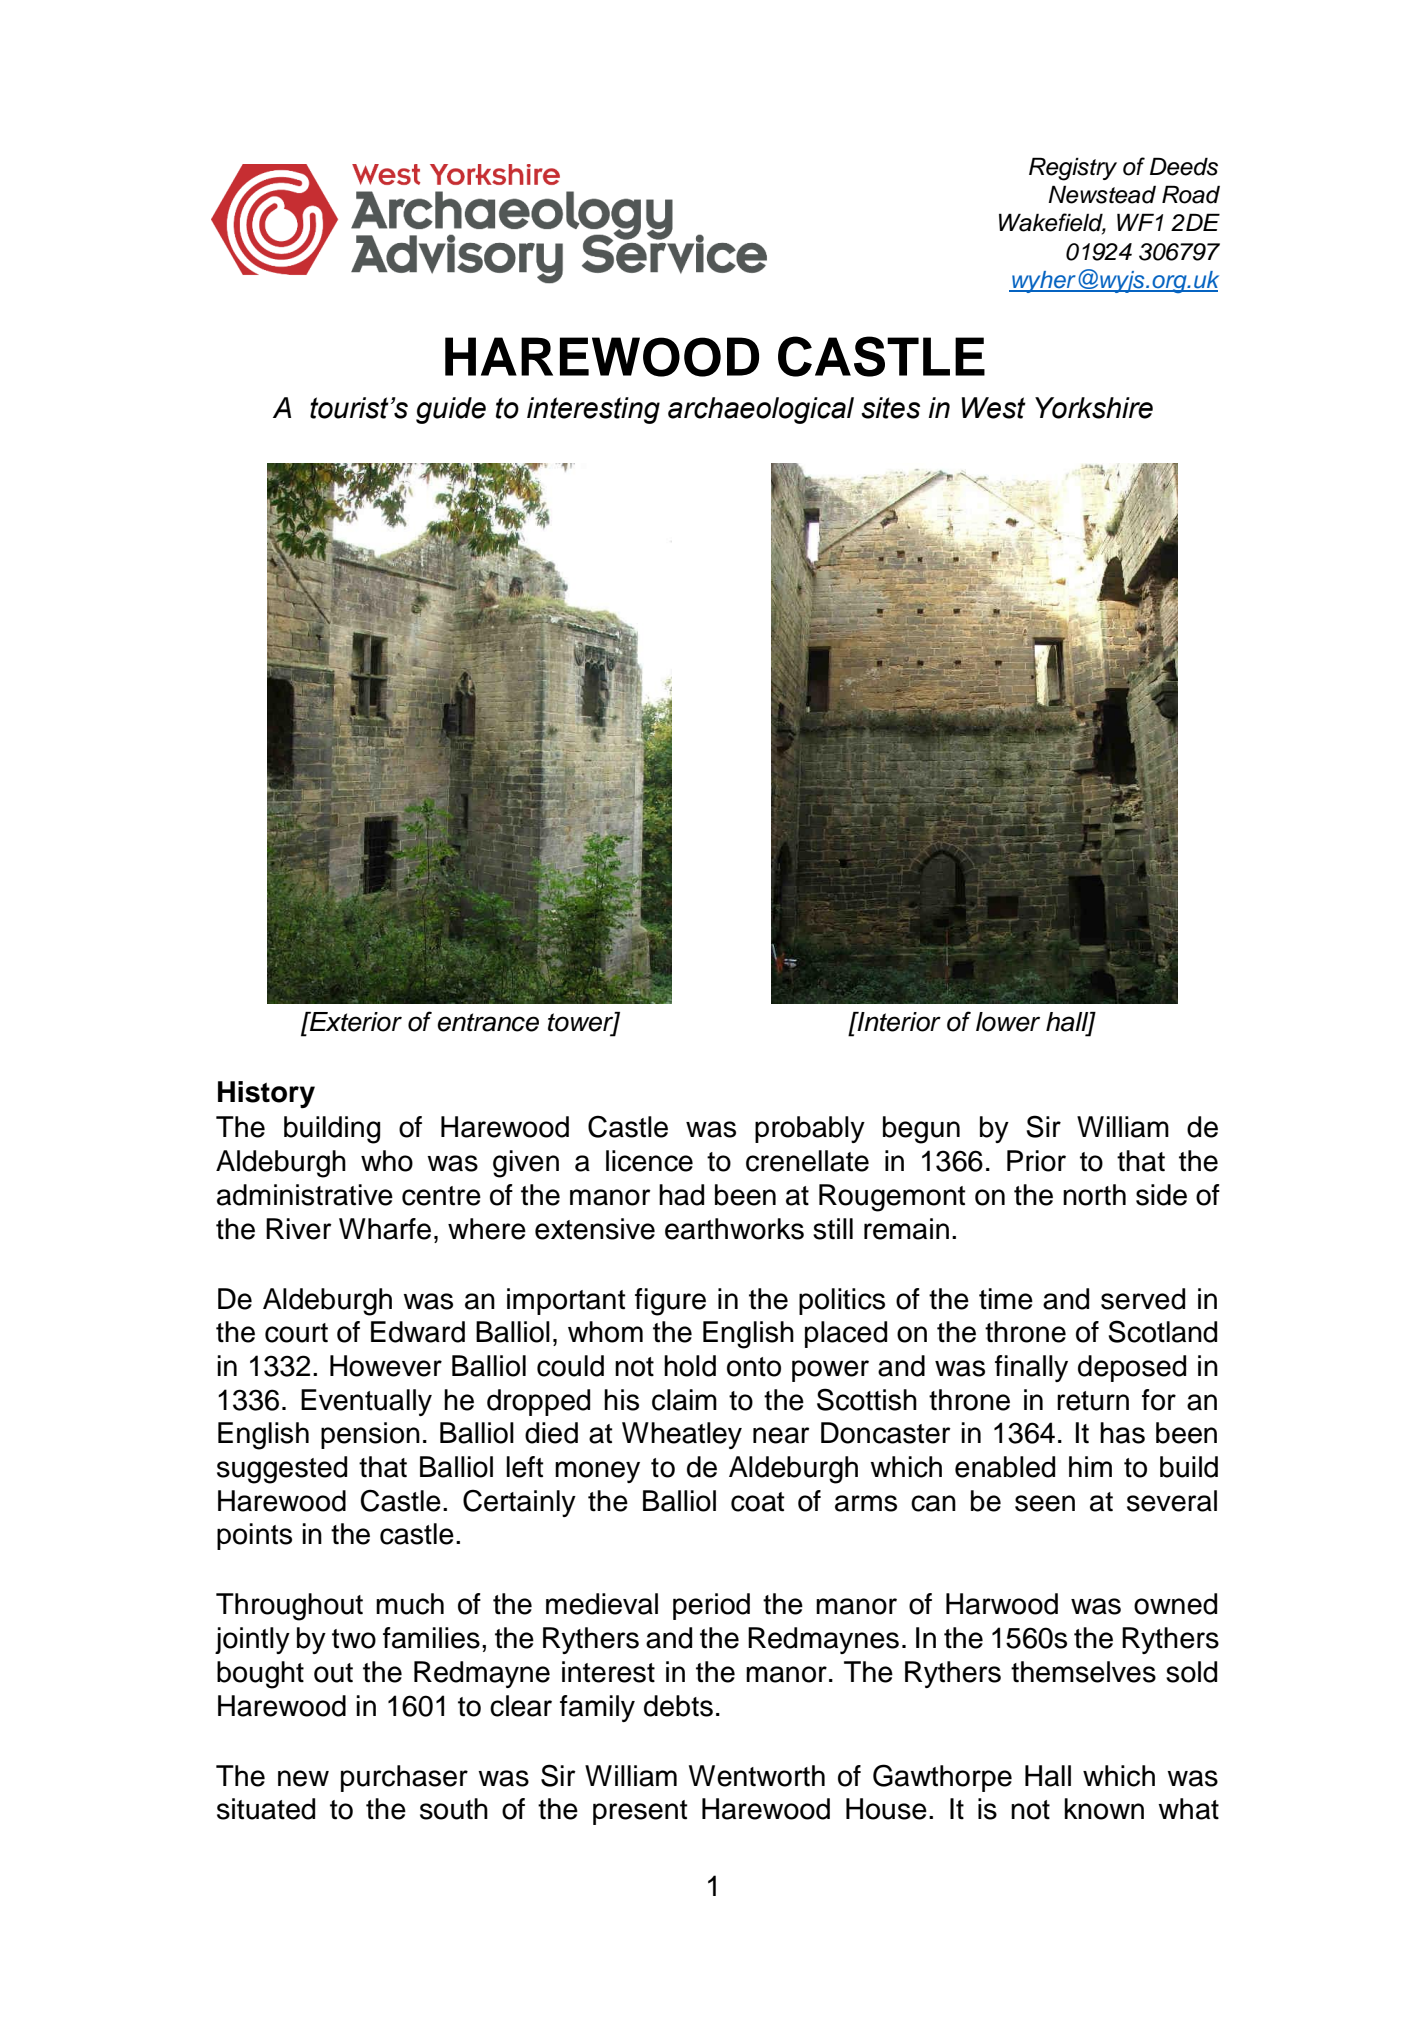  I want to click on archaeological, so click(761, 410).
